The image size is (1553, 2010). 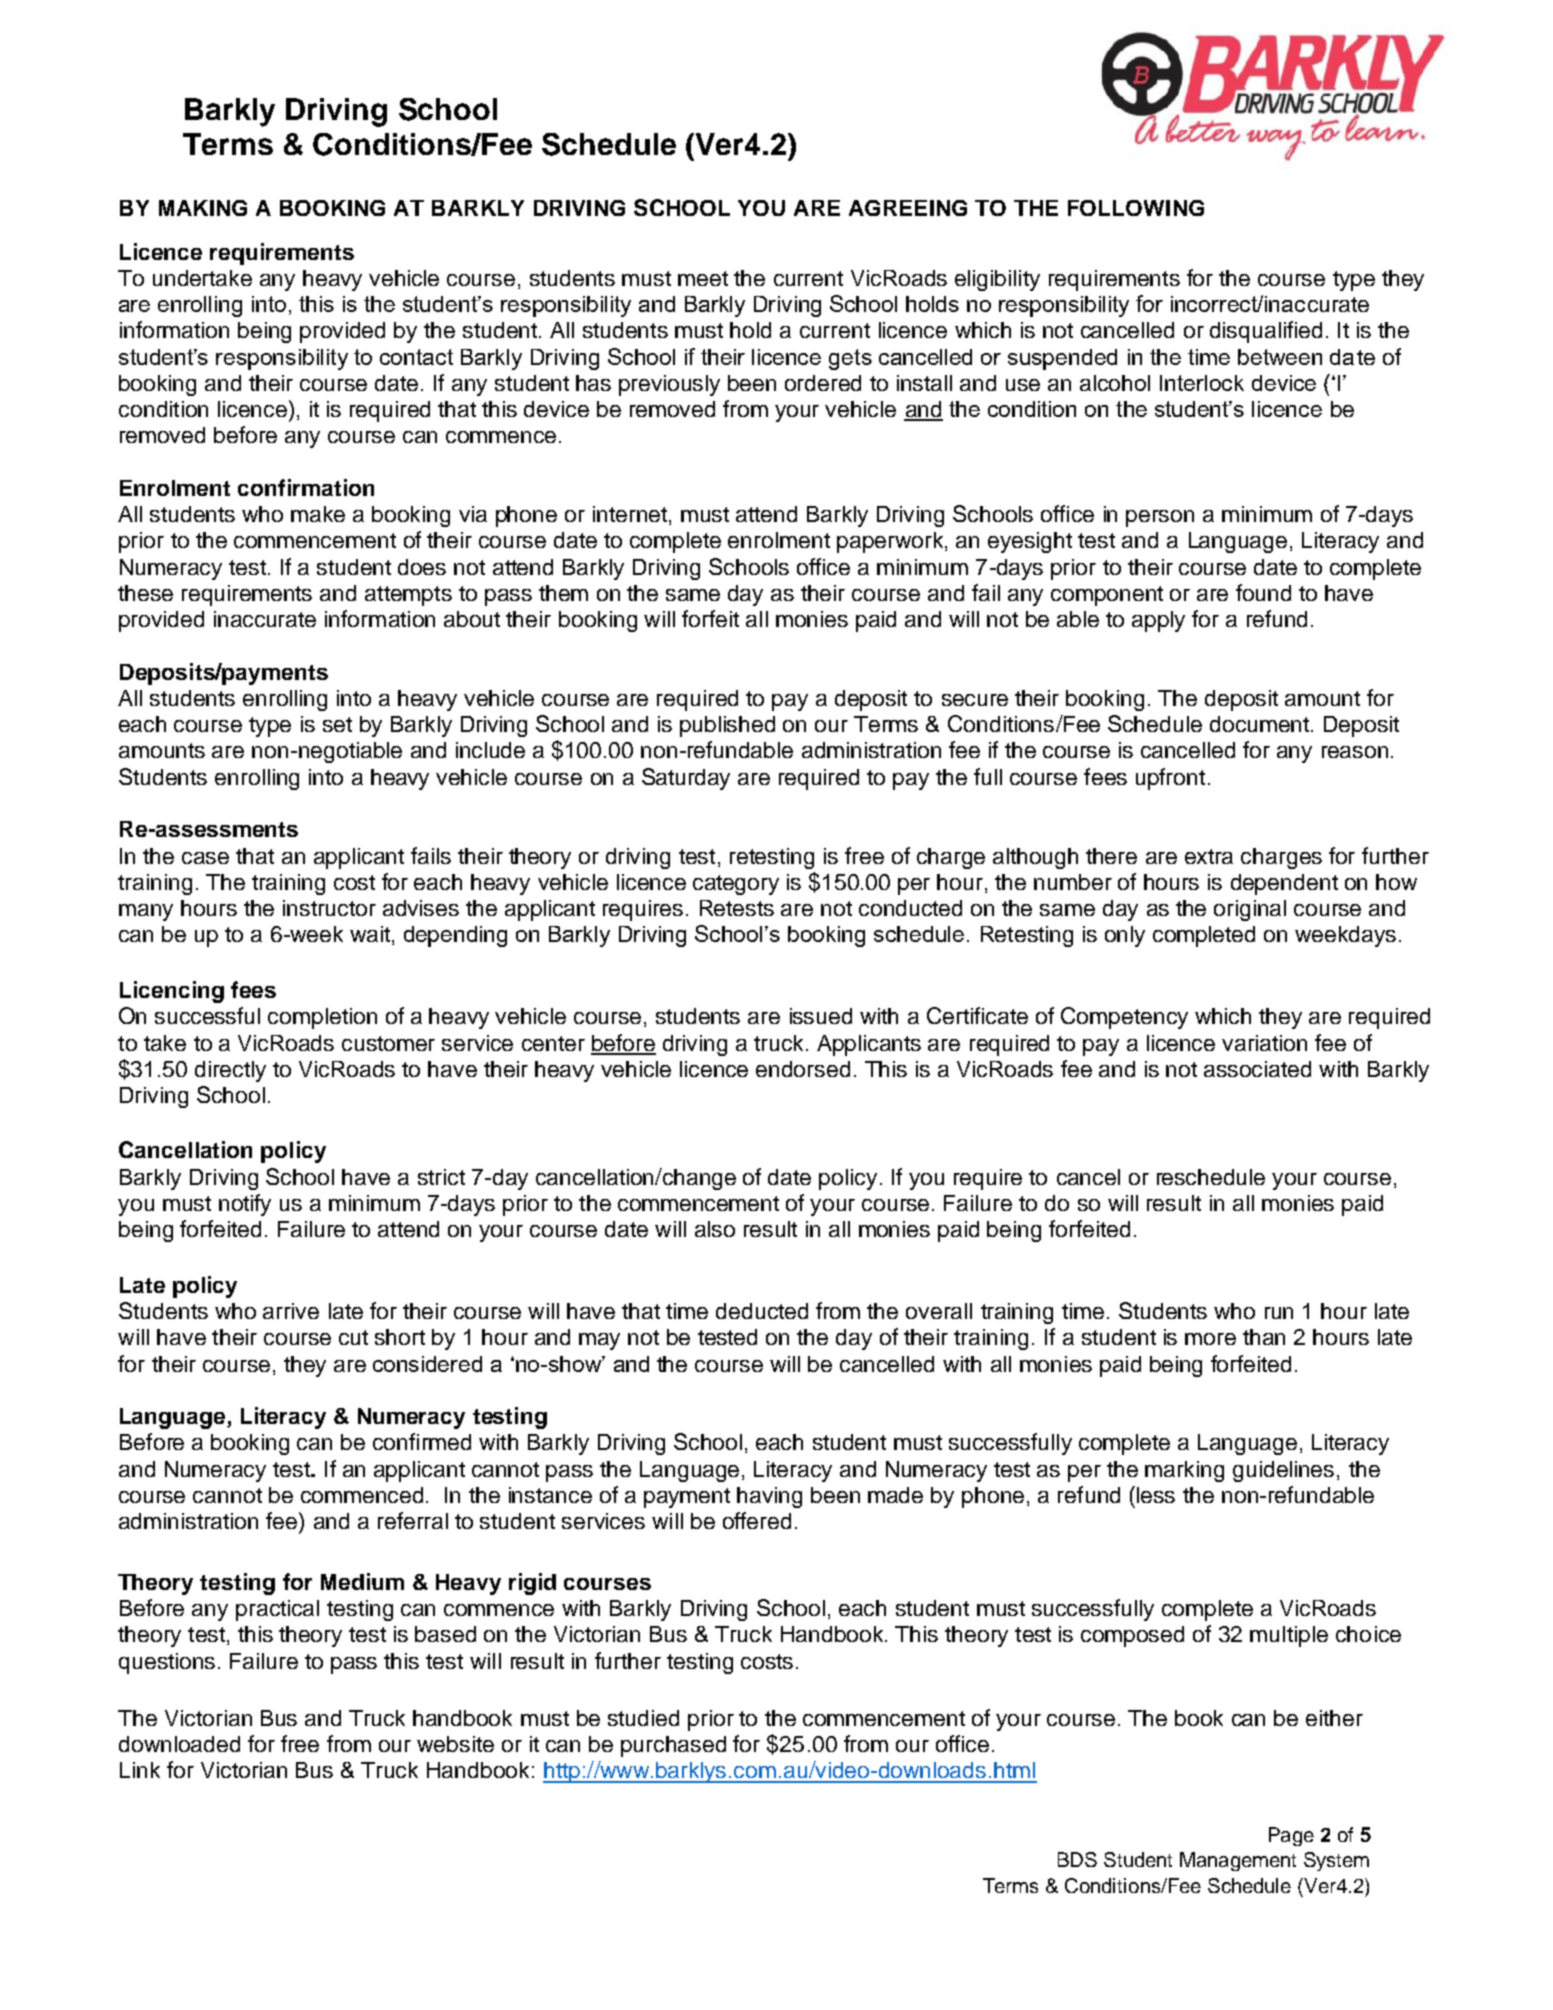 What do you see at coordinates (1184, 1471) in the image?
I see `marking` at bounding box center [1184, 1471].
